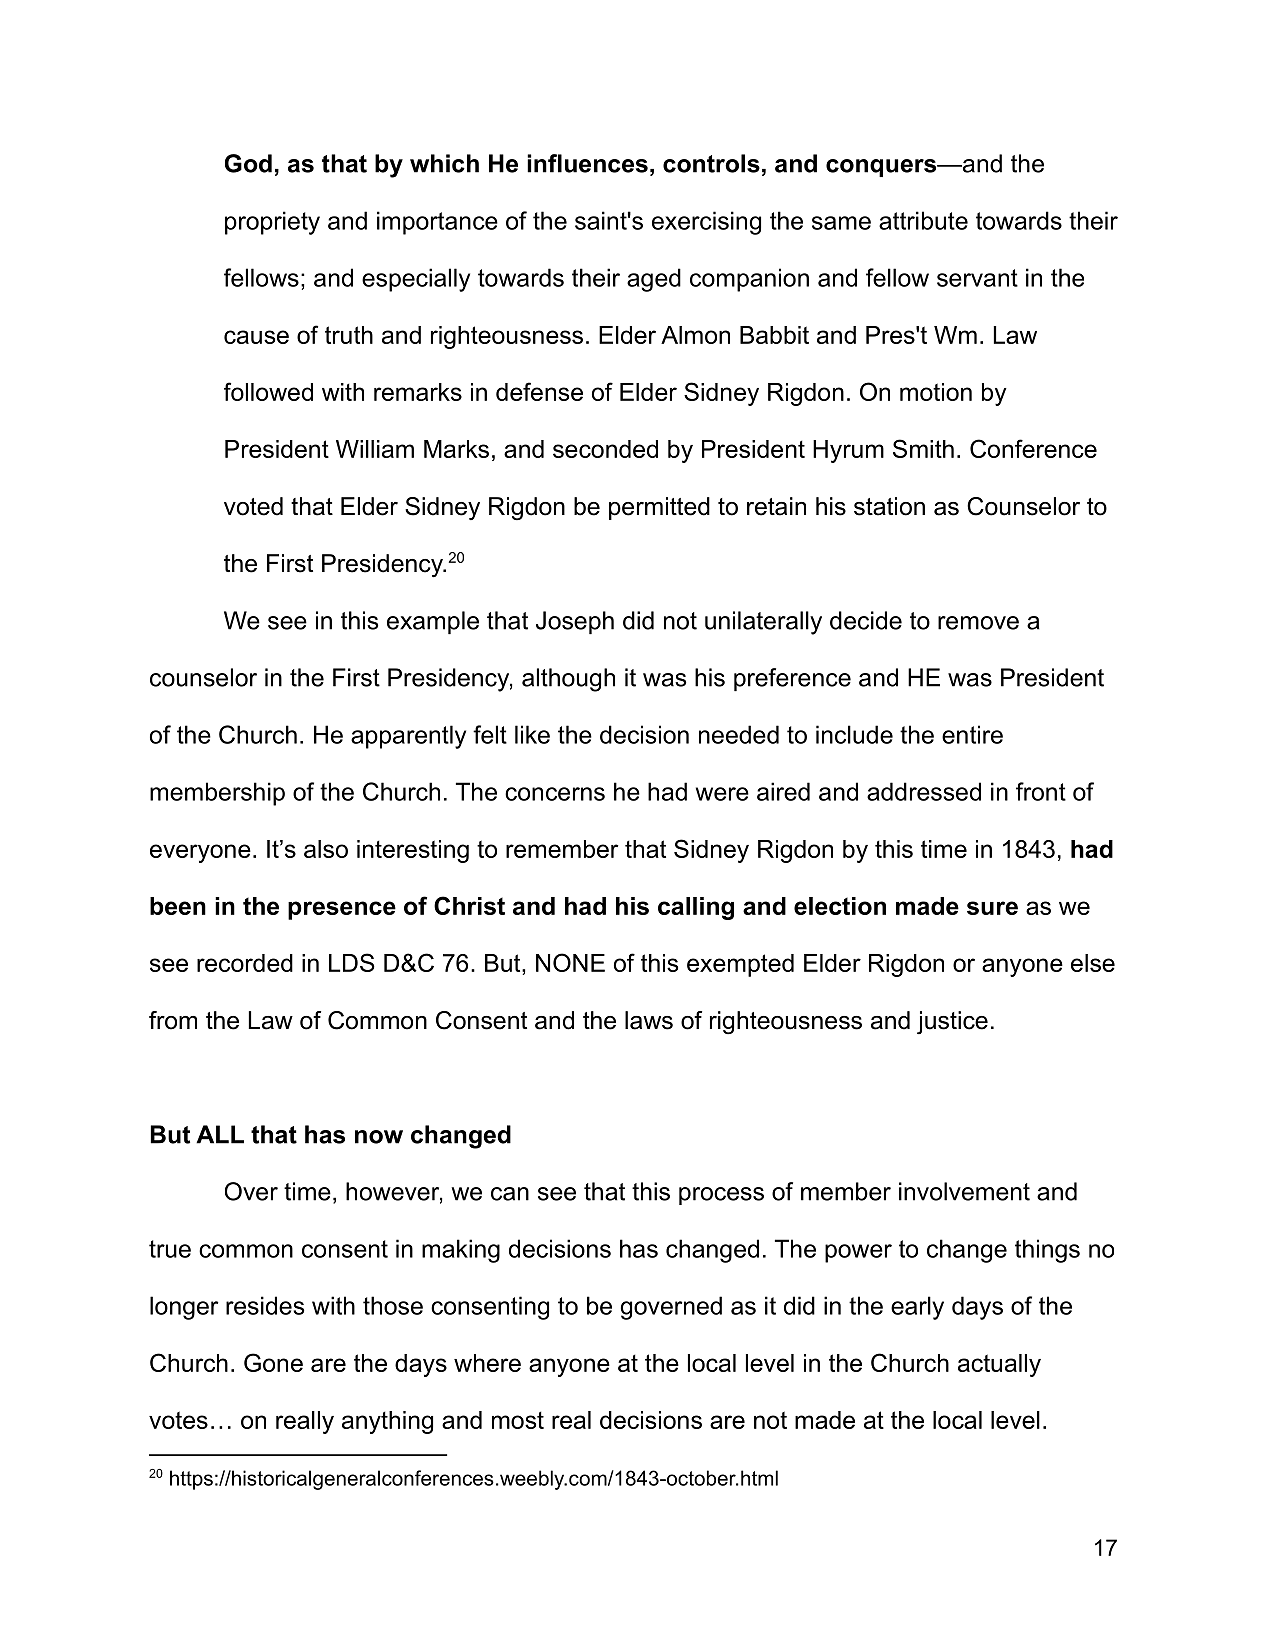  I want to click on Gone, so click(273, 1362).
